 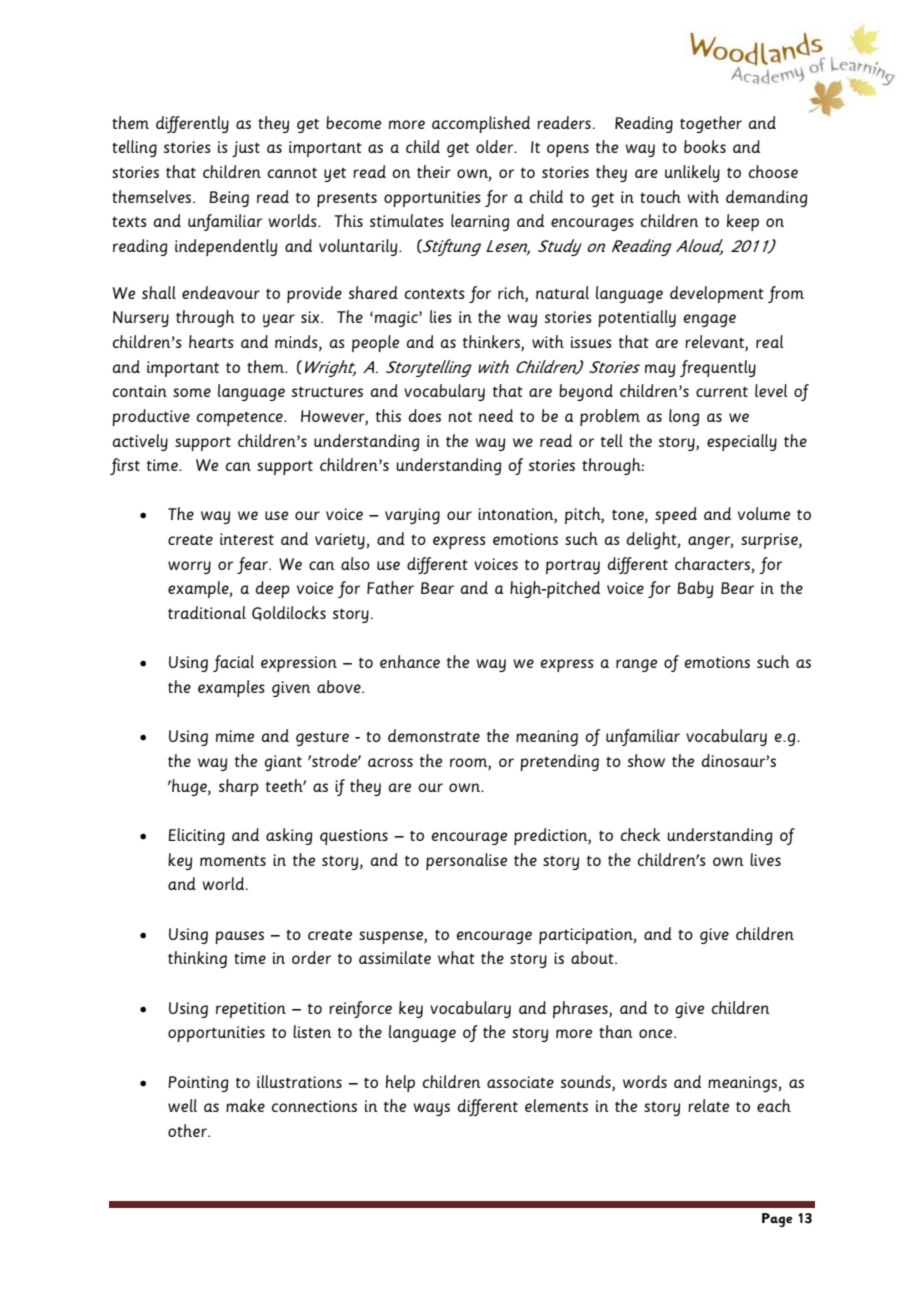 I want to click on range, so click(x=636, y=665).
